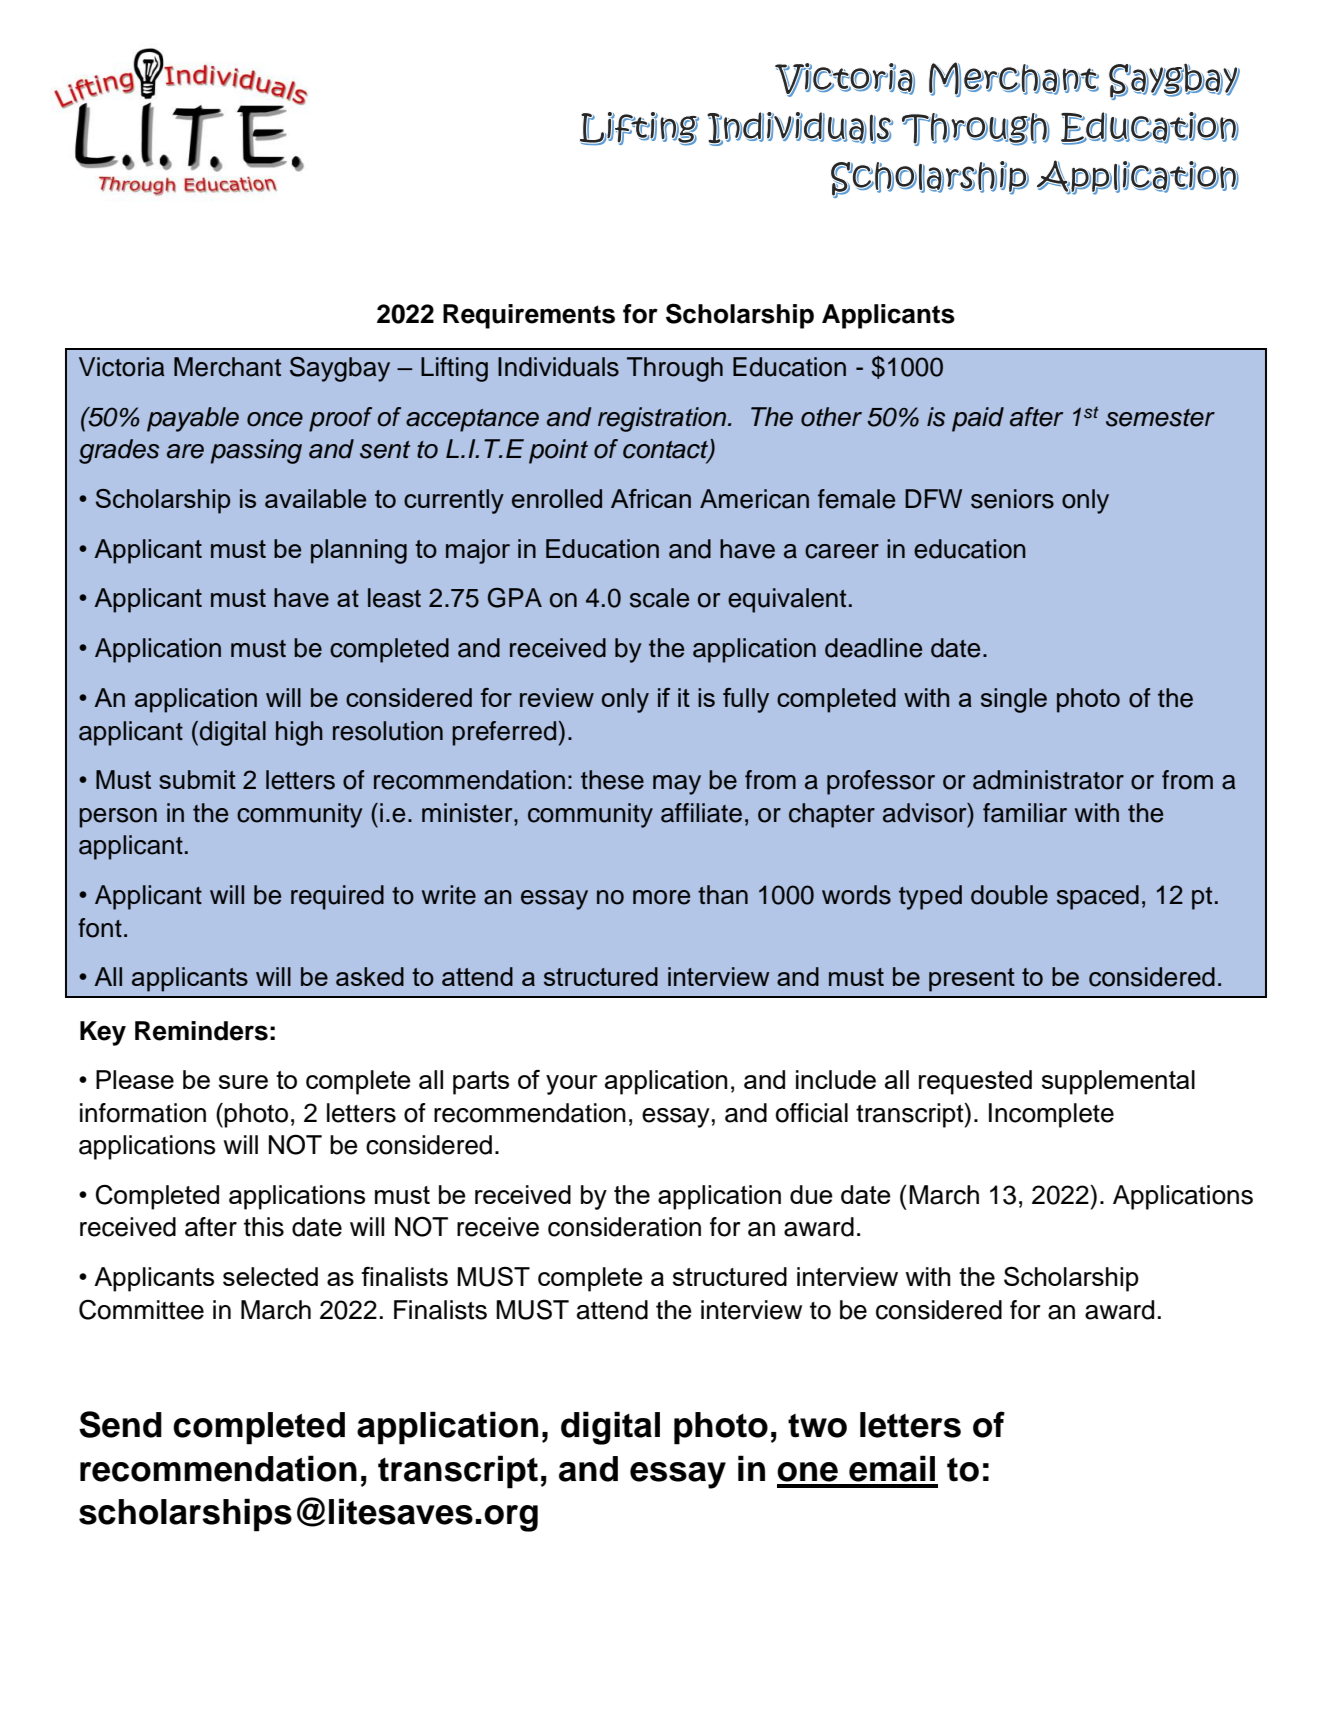 This document has width=1332, height=1724. What do you see at coordinates (661, 897) in the document?
I see `more` at bounding box center [661, 897].
